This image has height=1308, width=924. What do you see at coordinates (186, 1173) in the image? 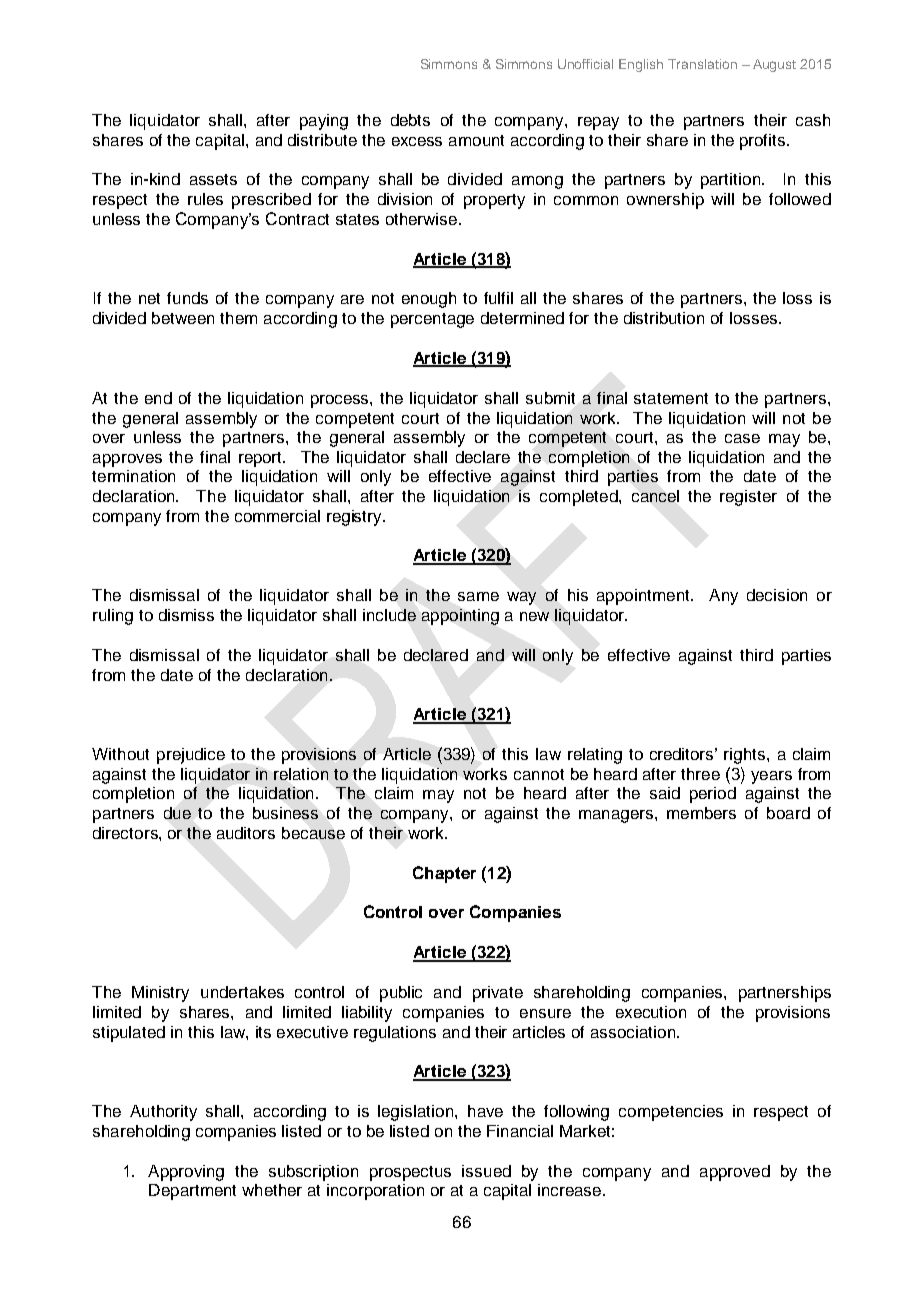
I see `Approving` at bounding box center [186, 1173].
